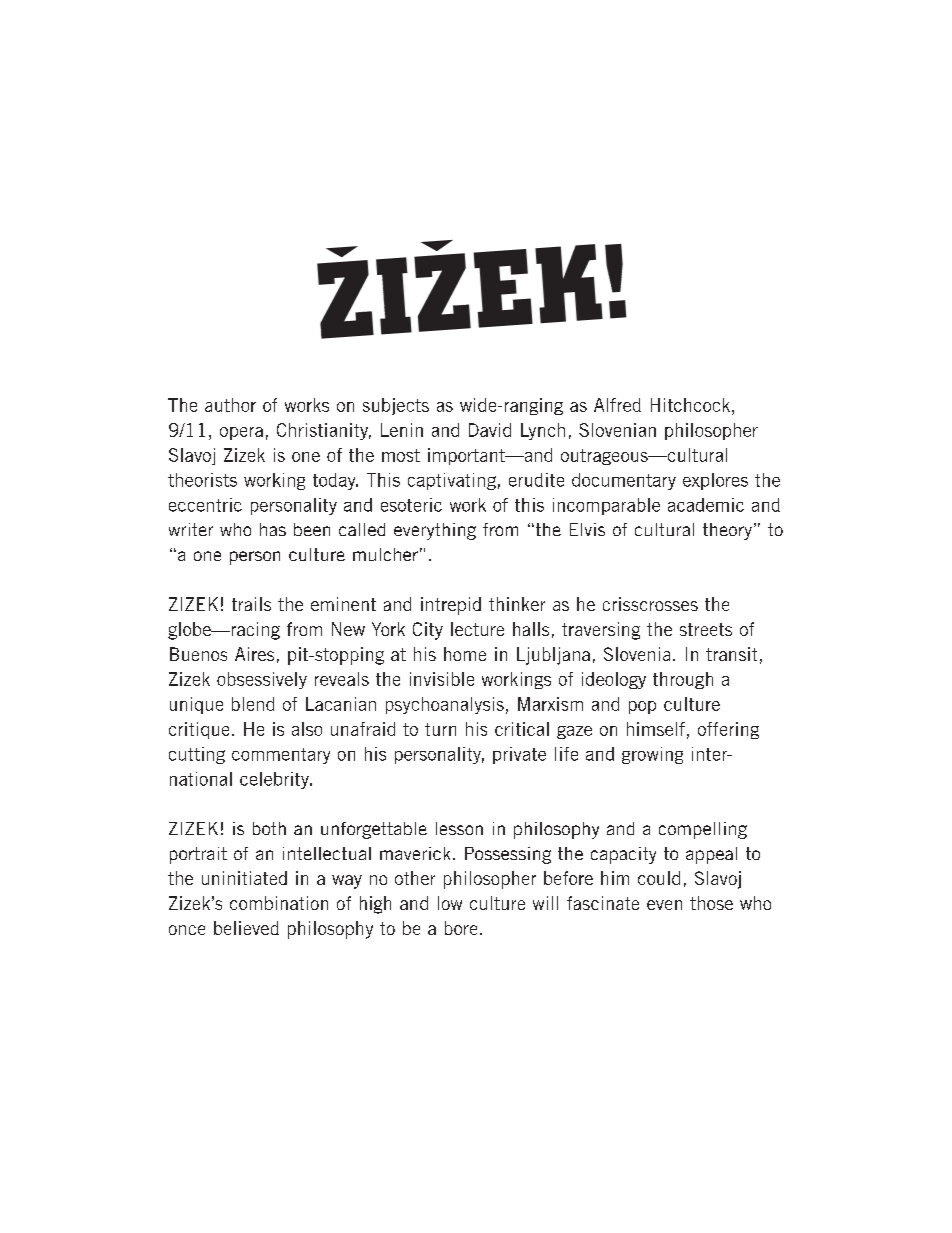 The width and height of the screenshot is (952, 1233). I want to click on commentary, so click(281, 756).
